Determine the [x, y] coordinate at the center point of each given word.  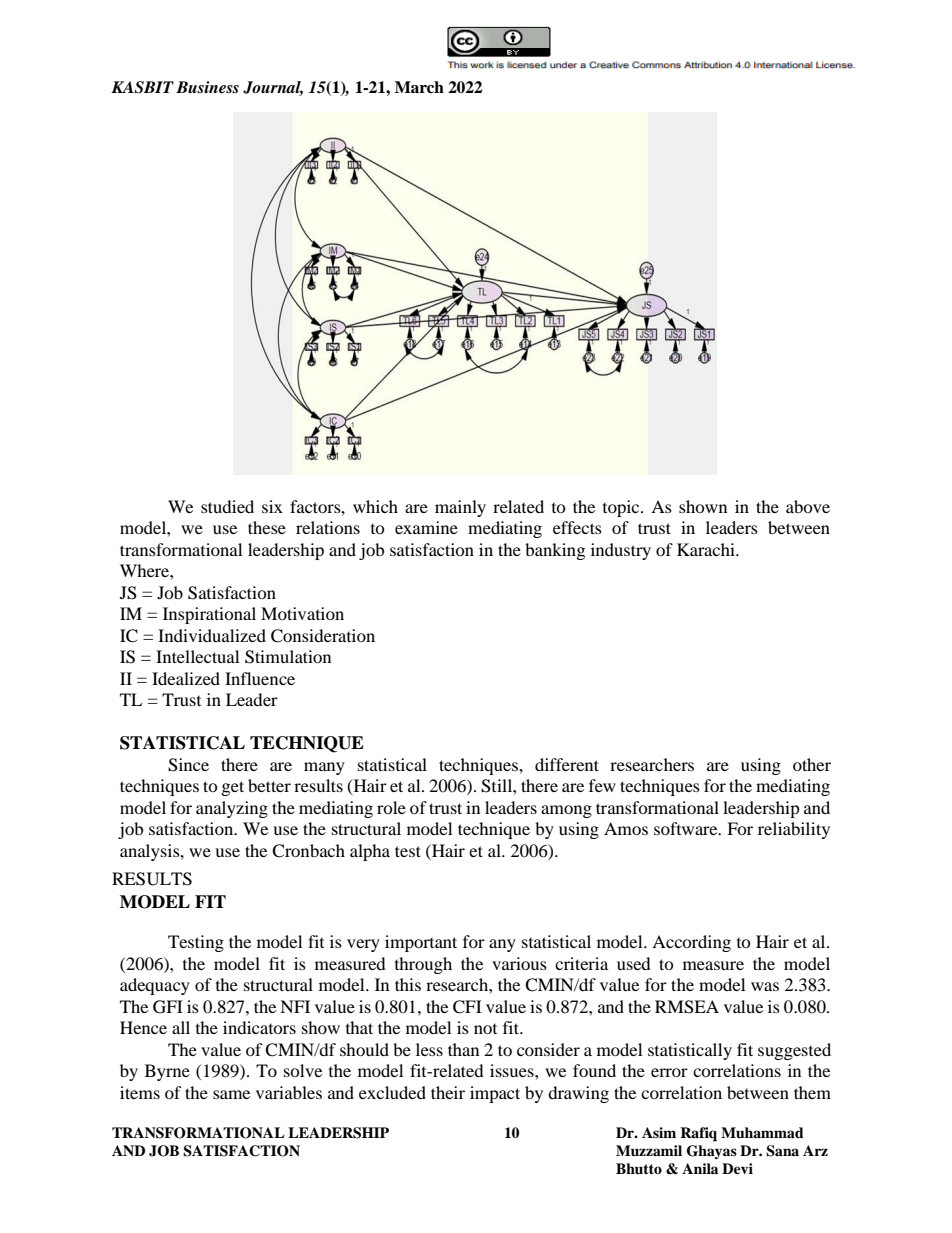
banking [555, 551]
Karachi [707, 549]
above [808, 506]
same [231, 1094]
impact [495, 1094]
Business [207, 87]
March [419, 87]
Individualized [212, 635]
